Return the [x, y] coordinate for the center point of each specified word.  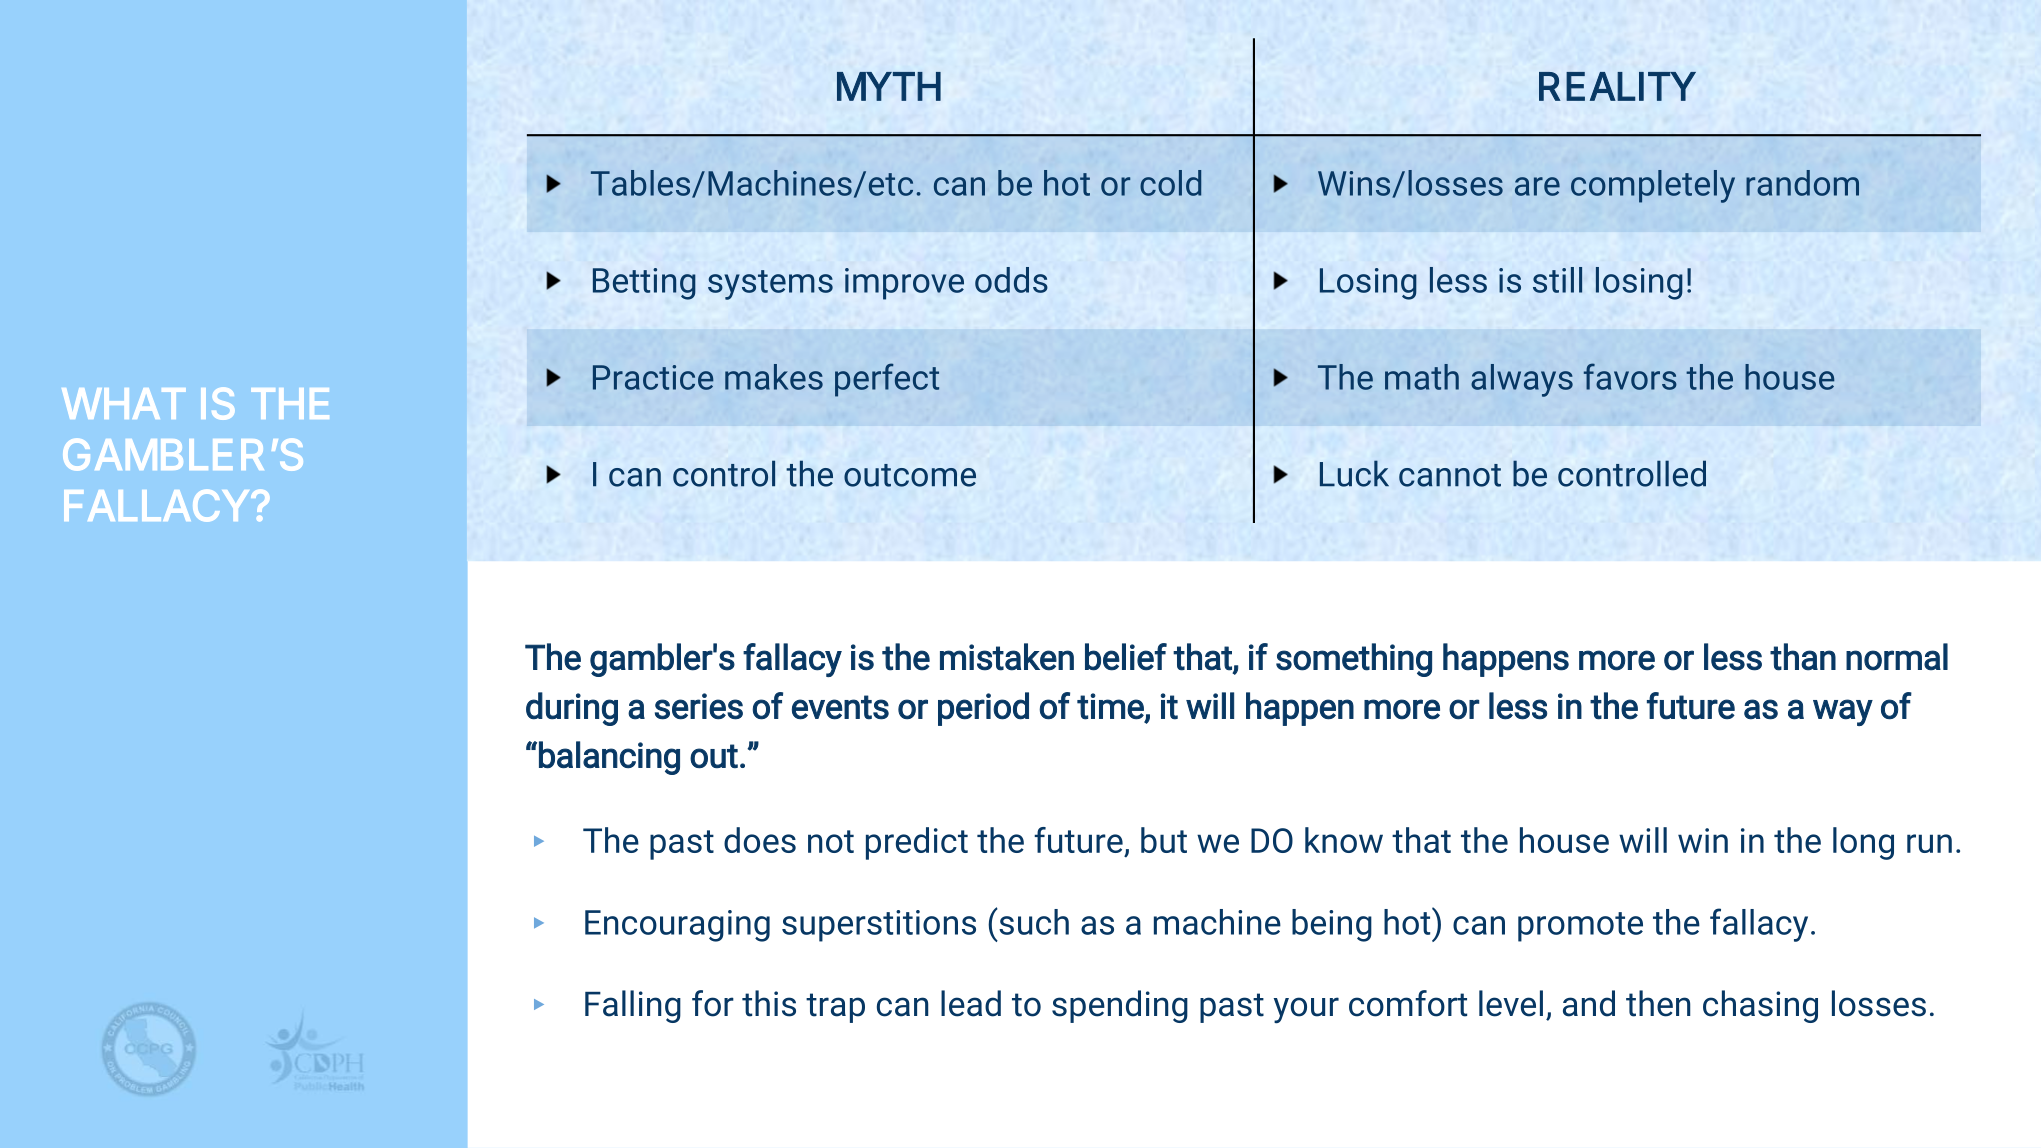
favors [1630, 376]
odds [1011, 280]
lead [971, 1003]
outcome [910, 475]
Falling [633, 1006]
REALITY [1617, 86]
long [1863, 843]
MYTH [889, 86]
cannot [1450, 475]
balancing [609, 758]
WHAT [123, 403]
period [983, 709]
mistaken [1007, 657]
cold [1170, 183]
